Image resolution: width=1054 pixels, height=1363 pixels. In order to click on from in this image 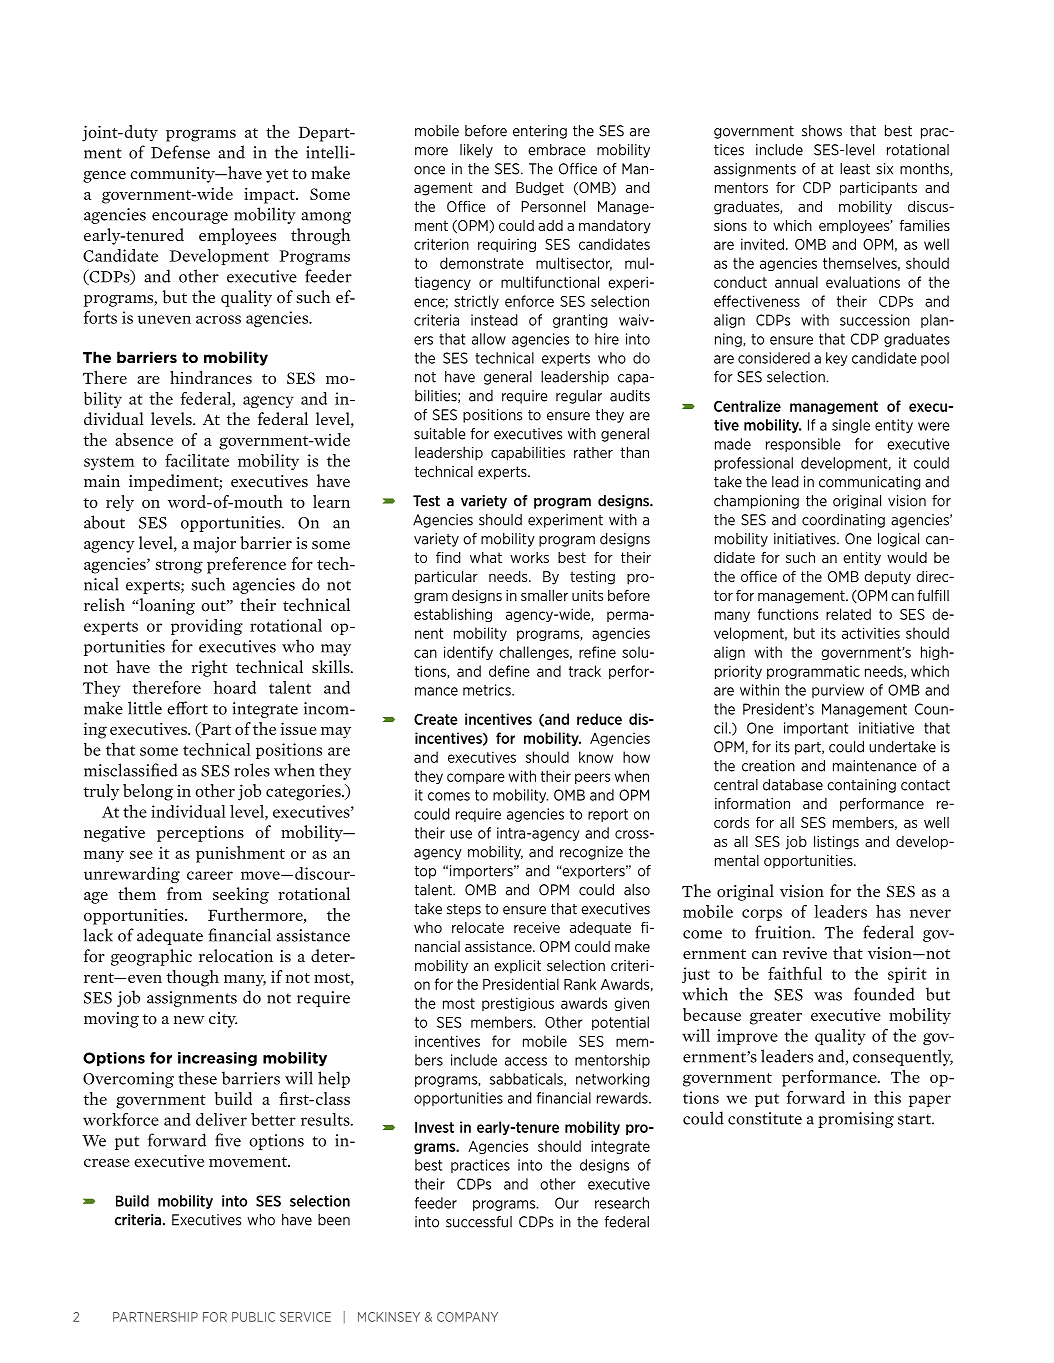, I will do `click(184, 894)`.
